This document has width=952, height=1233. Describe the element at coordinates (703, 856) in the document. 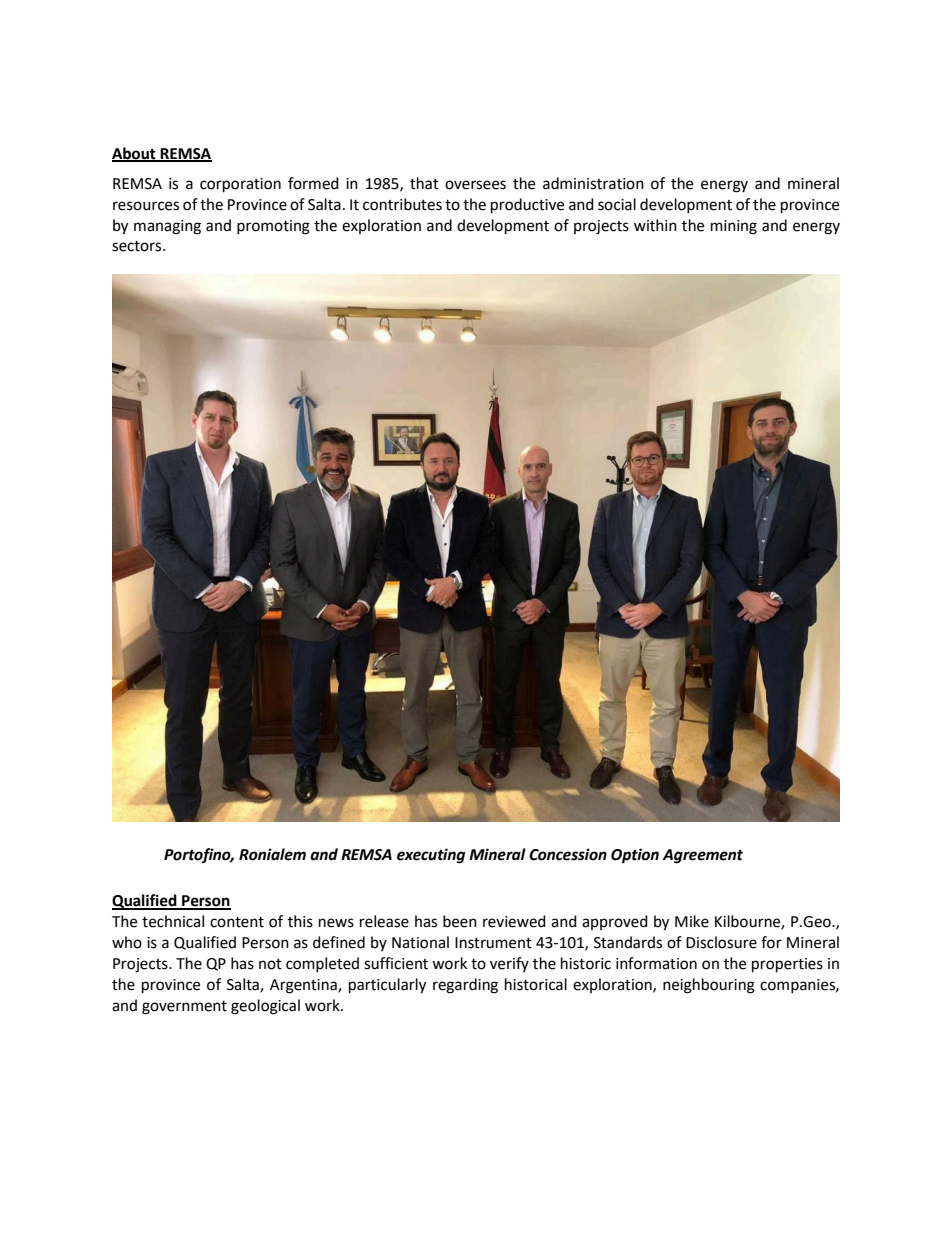

I see `Agreement` at that location.
